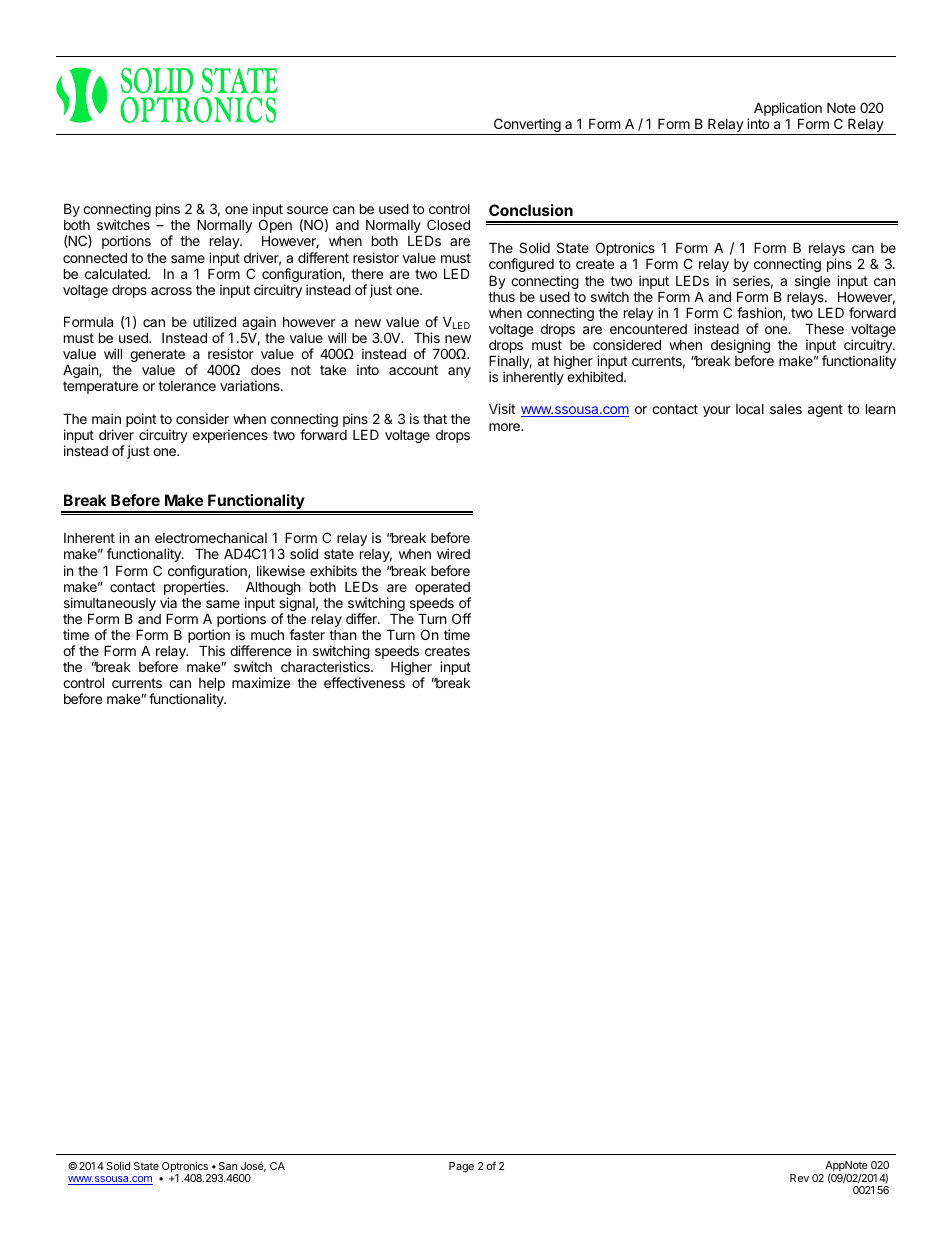  What do you see at coordinates (461, 618) in the image?
I see `Off` at bounding box center [461, 618].
